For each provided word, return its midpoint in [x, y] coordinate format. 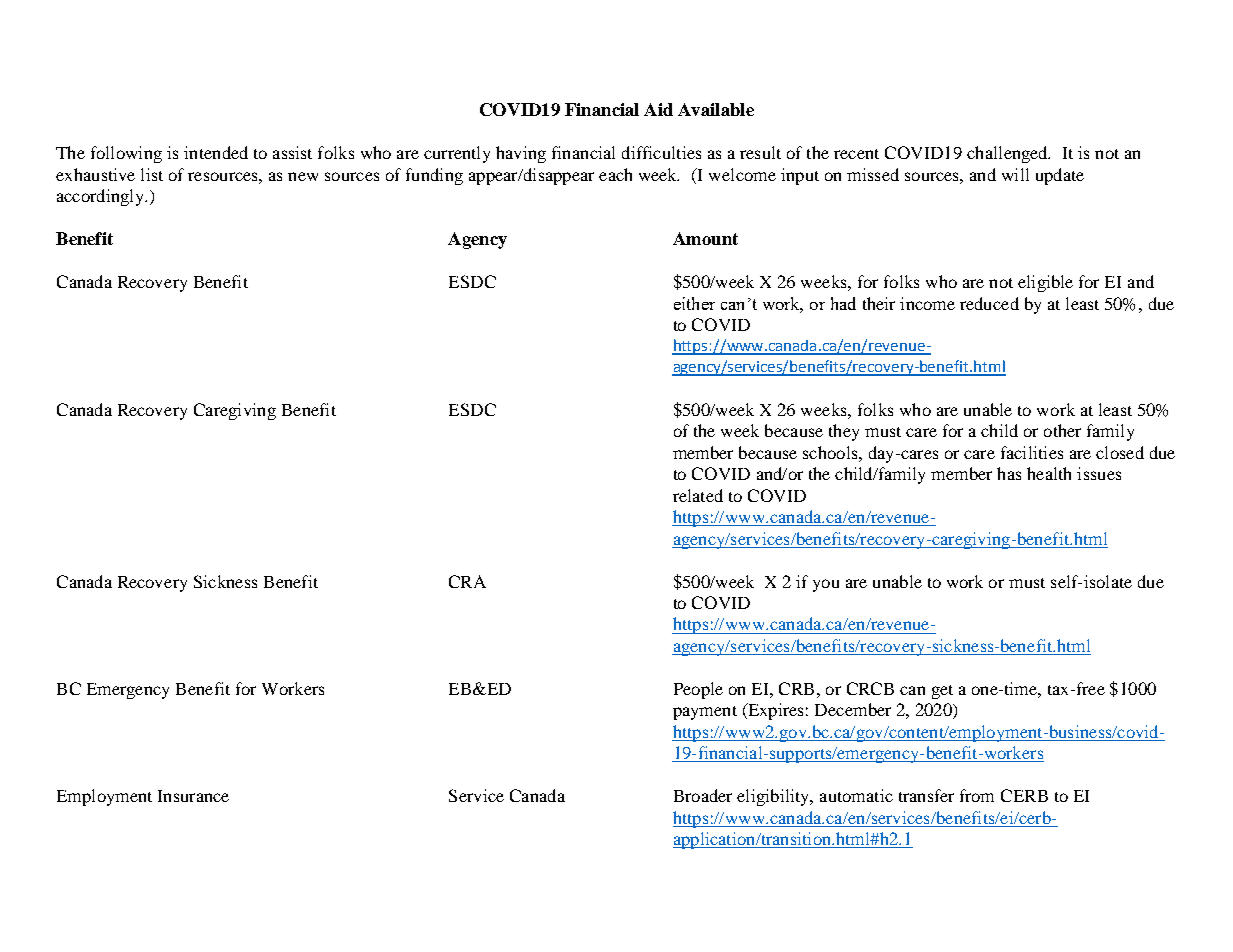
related [698, 495]
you [826, 585]
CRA [467, 581]
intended [216, 152]
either [694, 303]
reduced [989, 303]
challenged [1008, 154]
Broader [703, 795]
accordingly [101, 197]
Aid [658, 109]
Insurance [193, 796]
